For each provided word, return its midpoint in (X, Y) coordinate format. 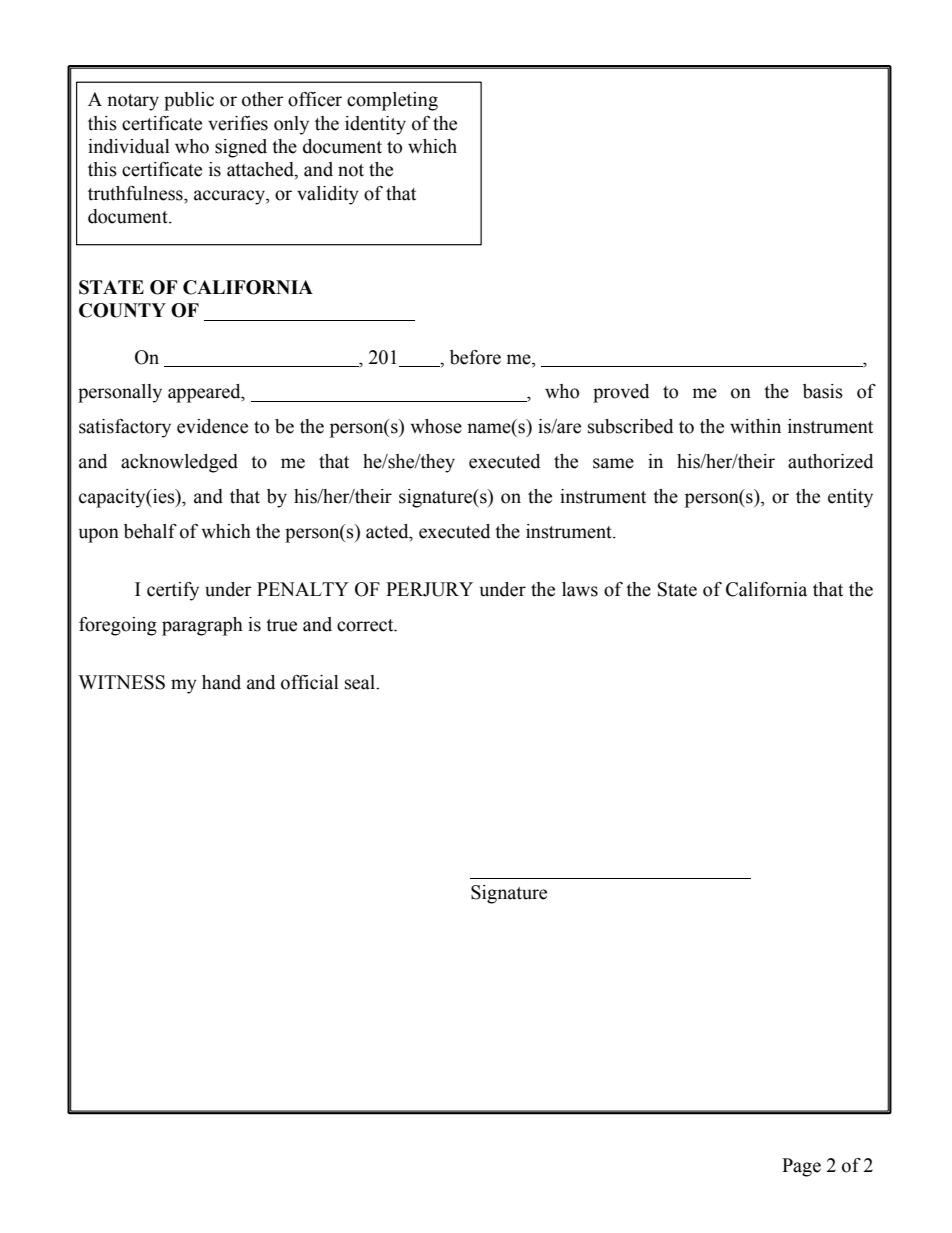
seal (361, 682)
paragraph (202, 626)
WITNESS (122, 682)
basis (823, 391)
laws (580, 589)
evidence (212, 426)
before (475, 357)
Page (801, 1167)
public (189, 101)
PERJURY (429, 589)
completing (392, 101)
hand (221, 682)
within (755, 426)
